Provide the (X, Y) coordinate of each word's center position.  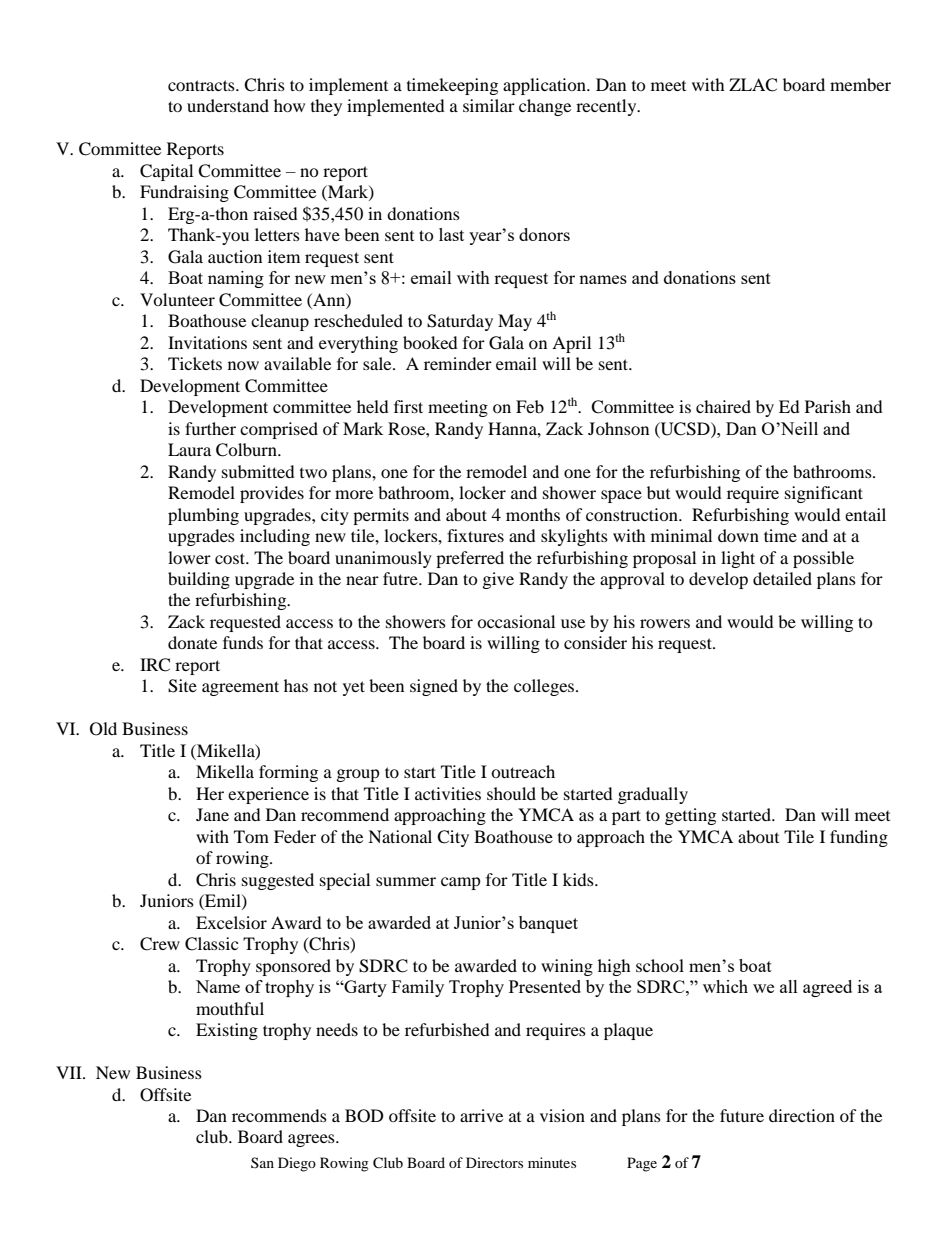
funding (859, 838)
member (860, 84)
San (262, 1162)
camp (461, 883)
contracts (202, 85)
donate (192, 642)
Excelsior (231, 922)
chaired (723, 406)
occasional (516, 621)
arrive (481, 1115)
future (742, 1115)
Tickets (195, 363)
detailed (782, 578)
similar (489, 105)
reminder (458, 363)
